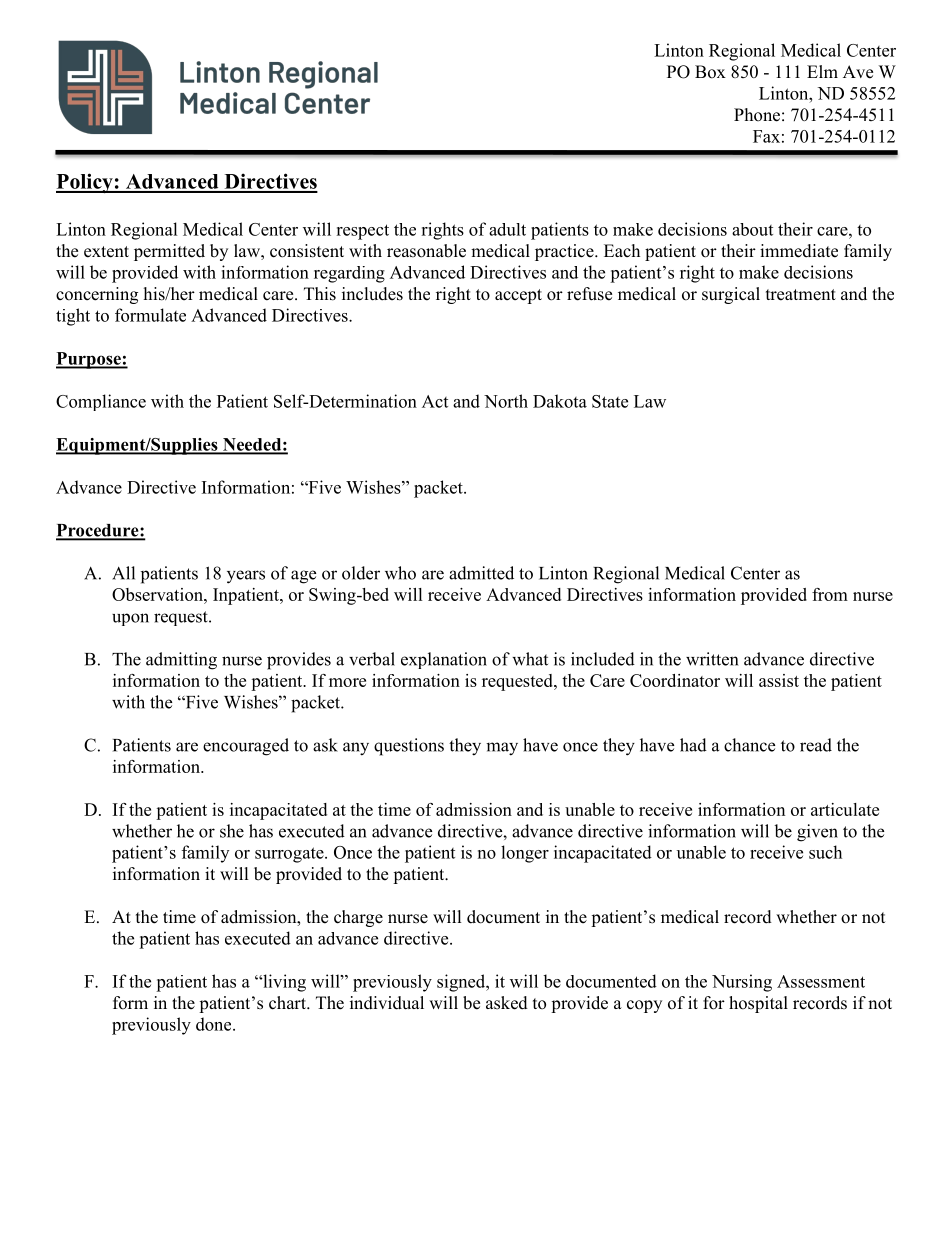  Describe the element at coordinates (481, 573) in the screenshot. I see `admitted` at that location.
